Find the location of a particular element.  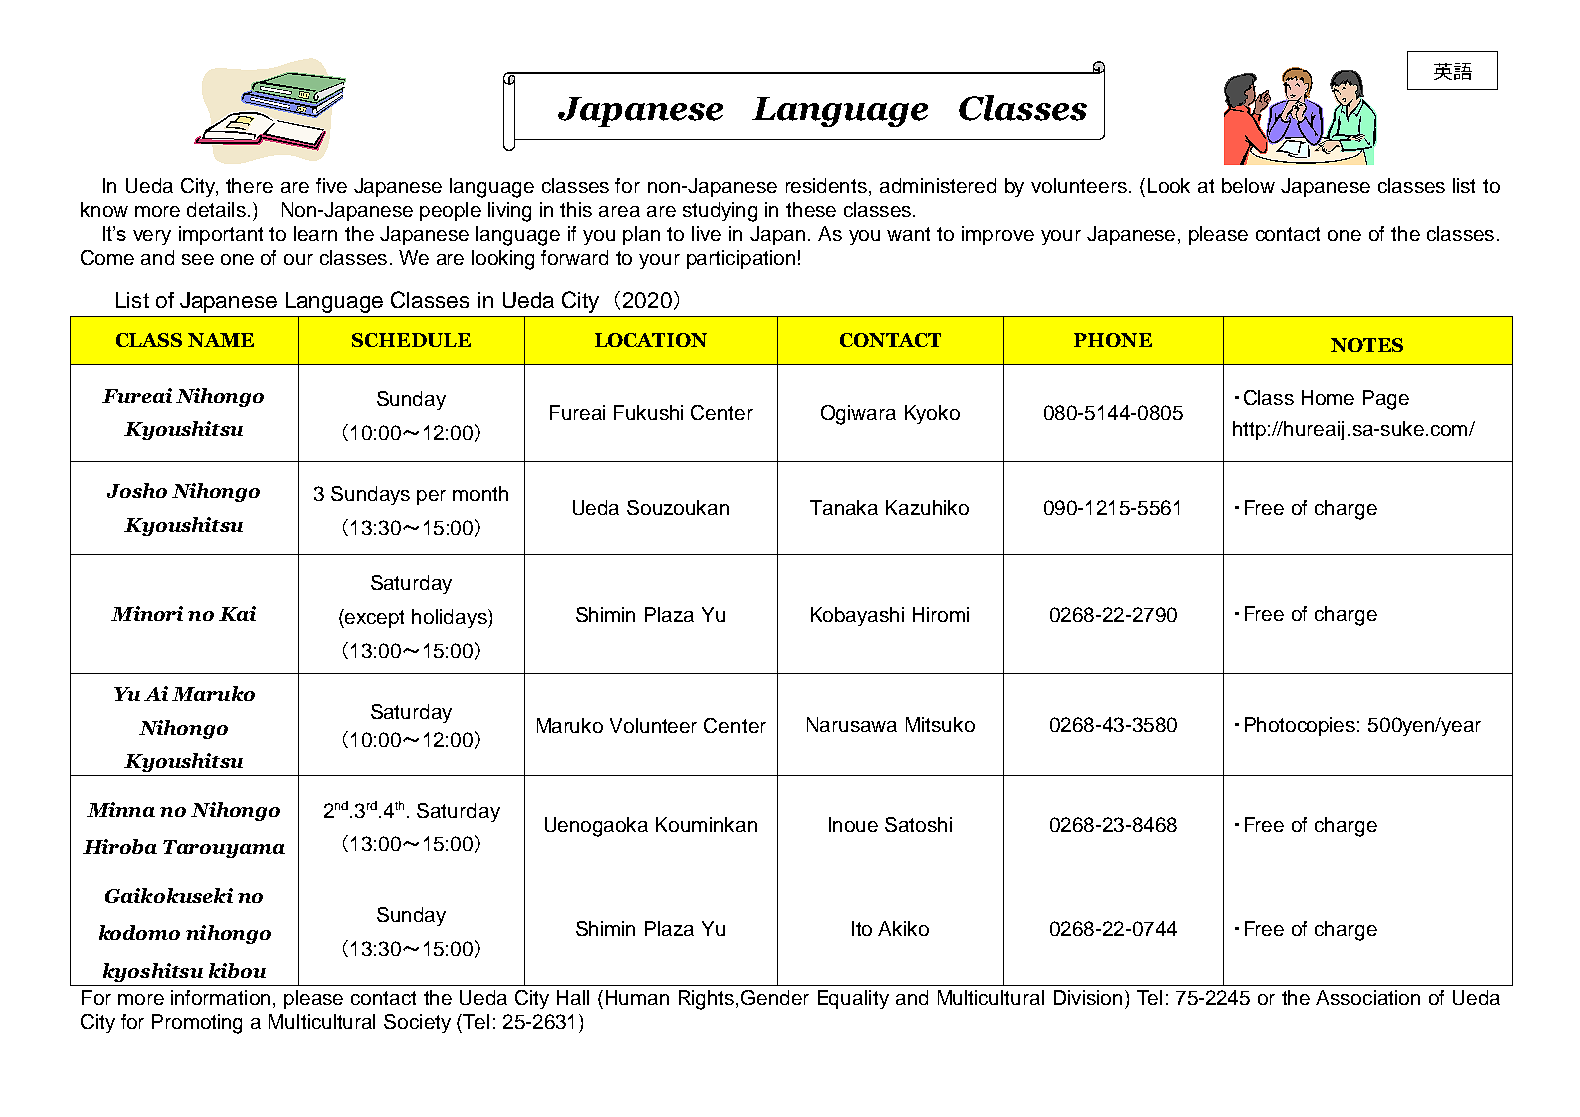

Human is located at coordinates (637, 997).
